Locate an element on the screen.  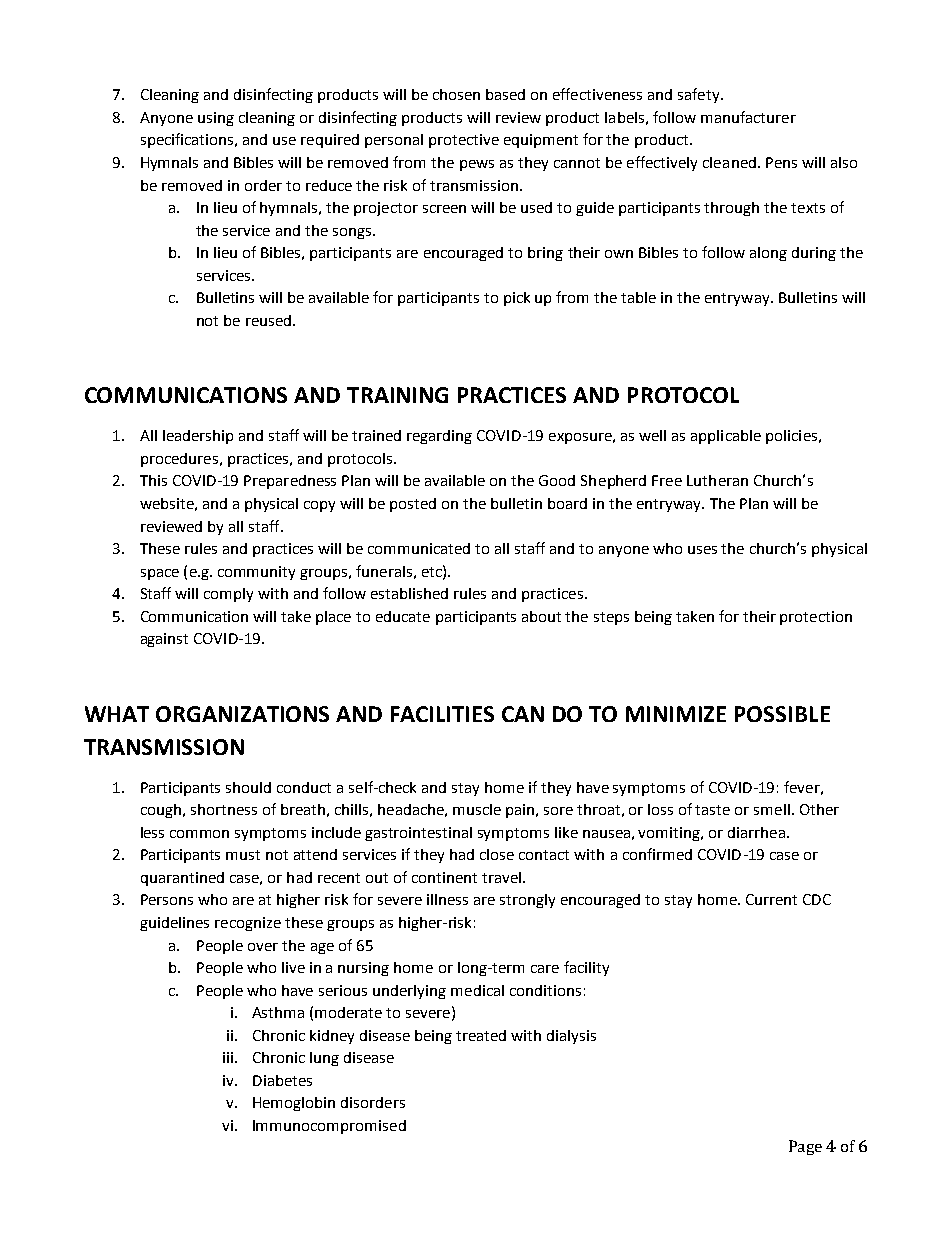
applicable is located at coordinates (726, 437).
